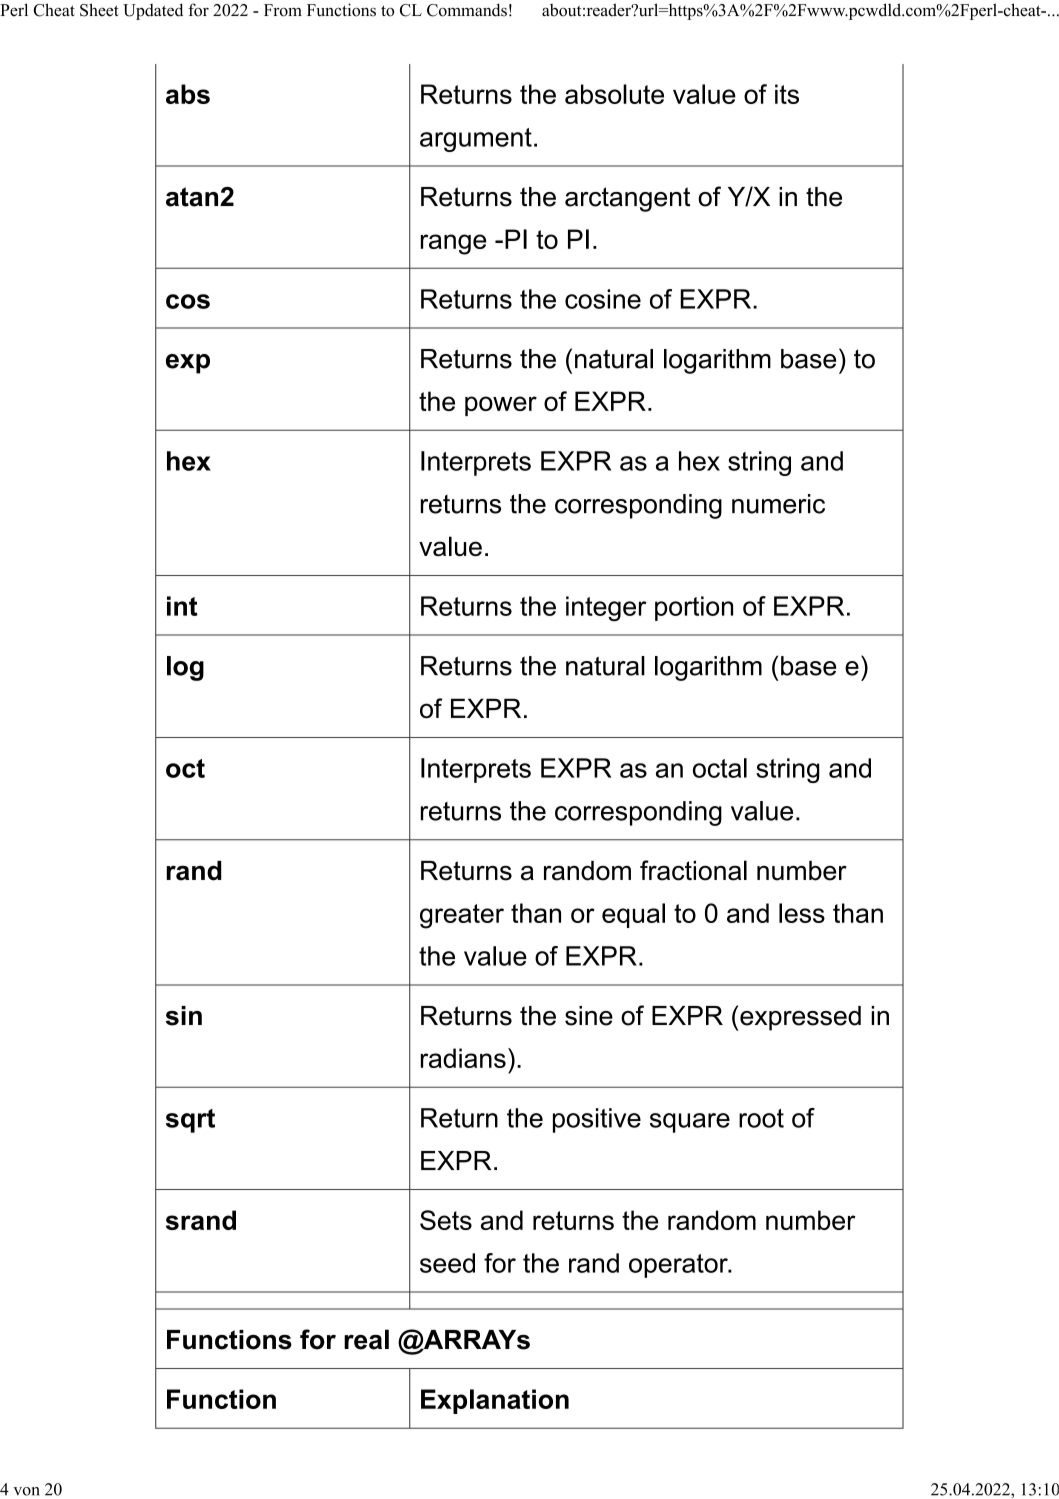 The width and height of the screenshot is (1059, 1499). Describe the element at coordinates (693, 870) in the screenshot. I see `fractional` at that location.
